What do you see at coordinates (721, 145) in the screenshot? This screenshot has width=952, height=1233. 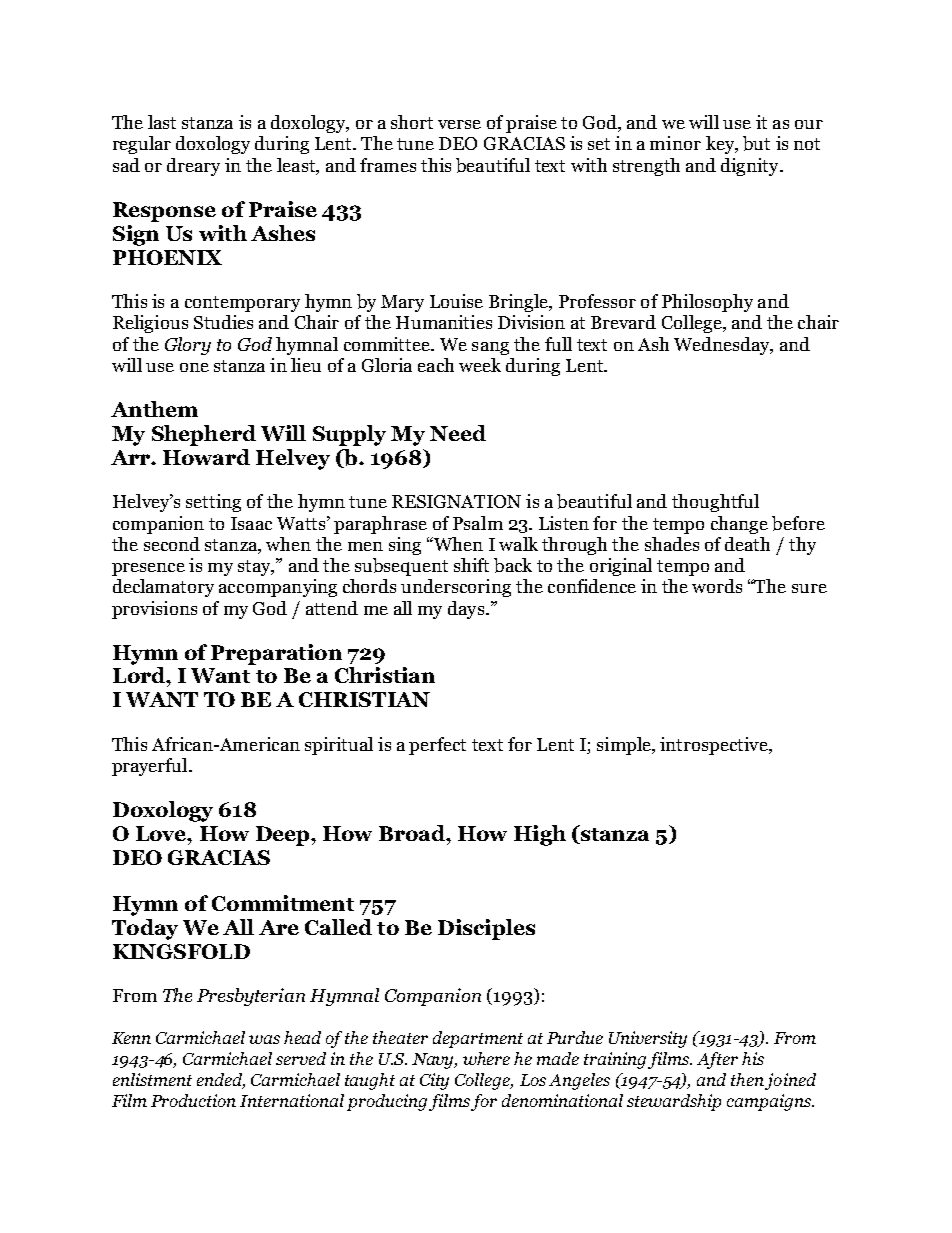 I see `key` at bounding box center [721, 145].
